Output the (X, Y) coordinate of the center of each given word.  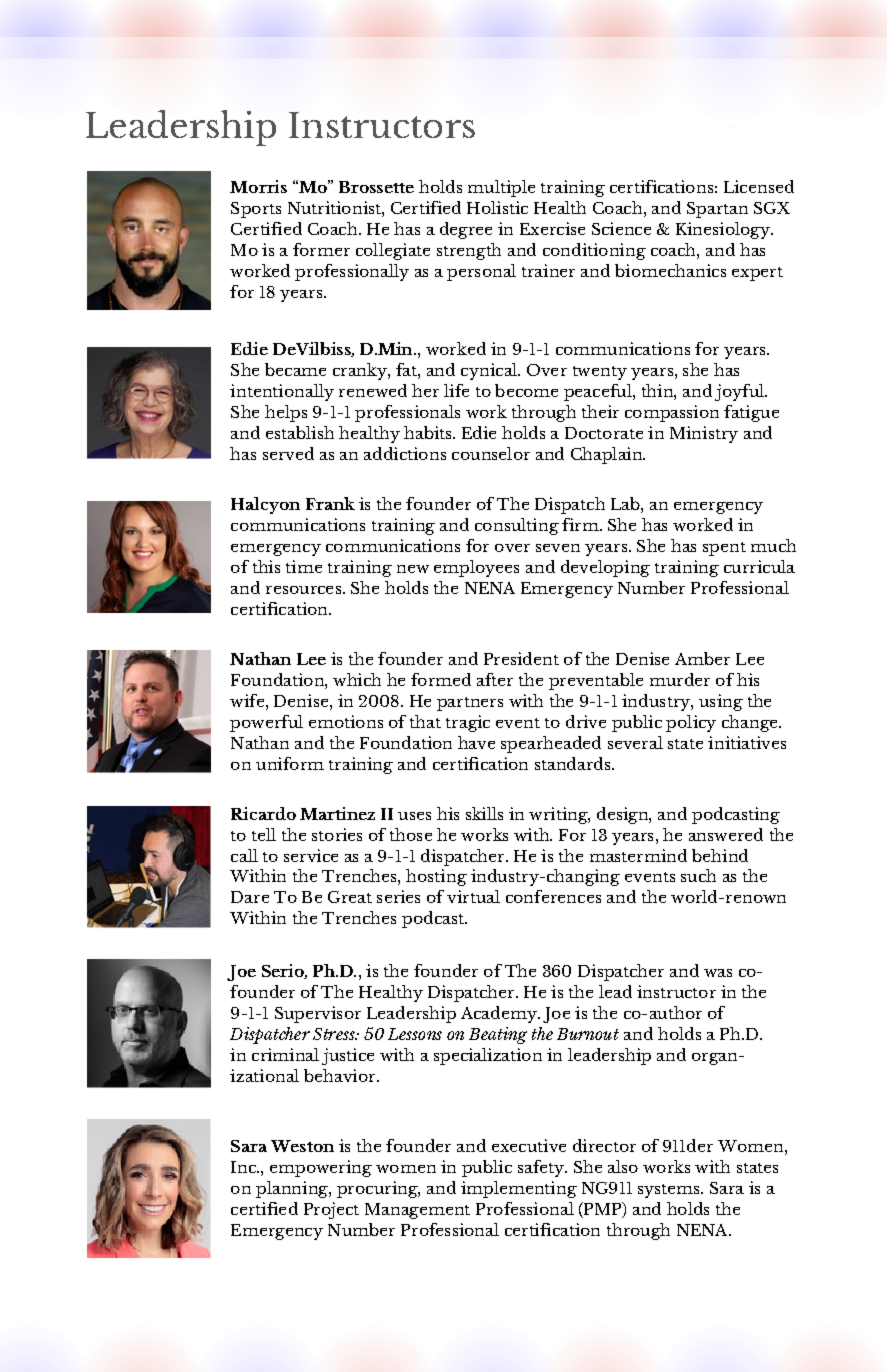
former (321, 249)
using (721, 702)
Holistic (497, 207)
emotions (346, 721)
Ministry (704, 434)
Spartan (717, 210)
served (288, 453)
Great (350, 897)
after (495, 679)
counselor (491, 453)
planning (293, 1189)
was (718, 973)
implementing (519, 1189)
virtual (473, 896)
